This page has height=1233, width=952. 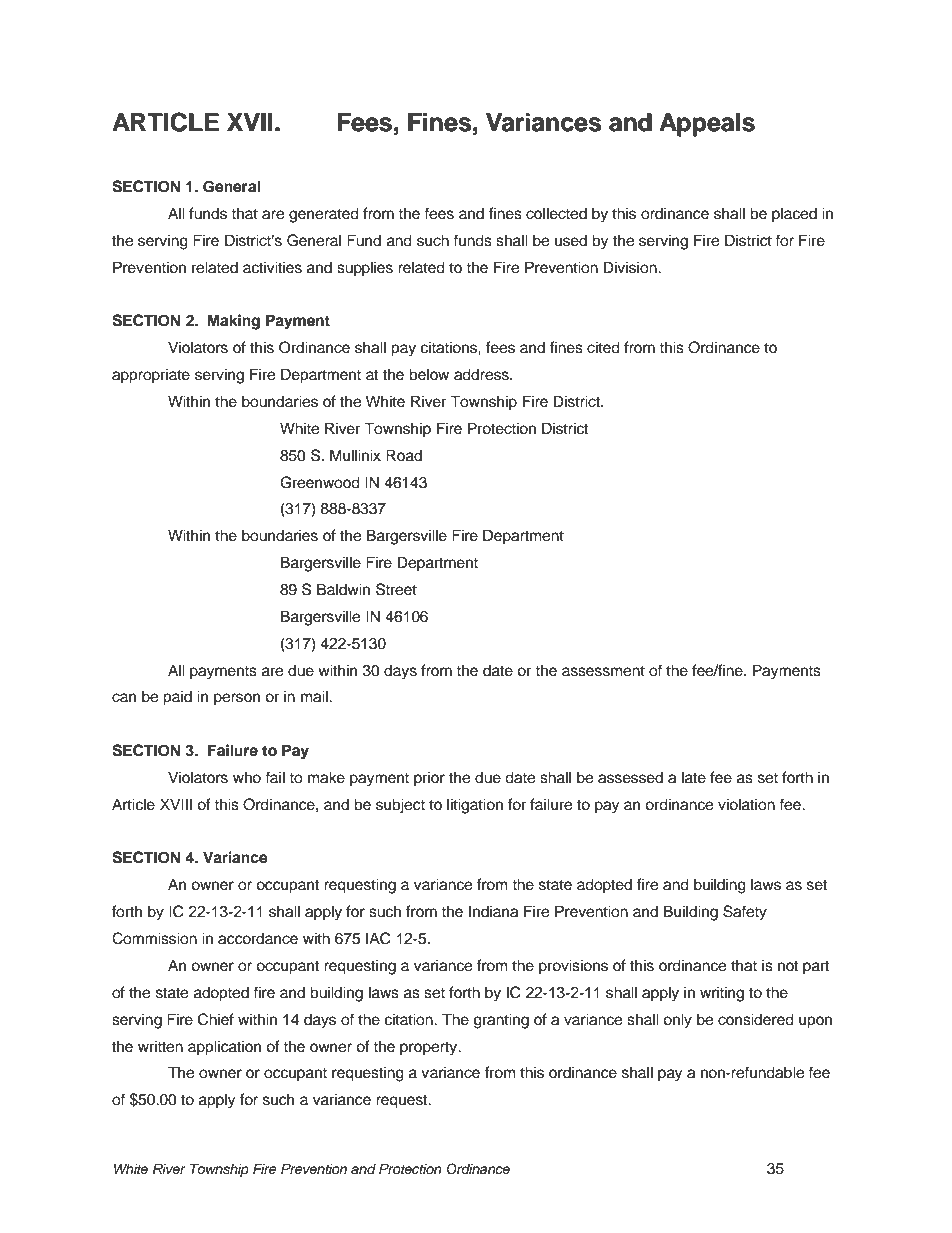 What do you see at coordinates (756, 1019) in the page?
I see `considered` at bounding box center [756, 1019].
